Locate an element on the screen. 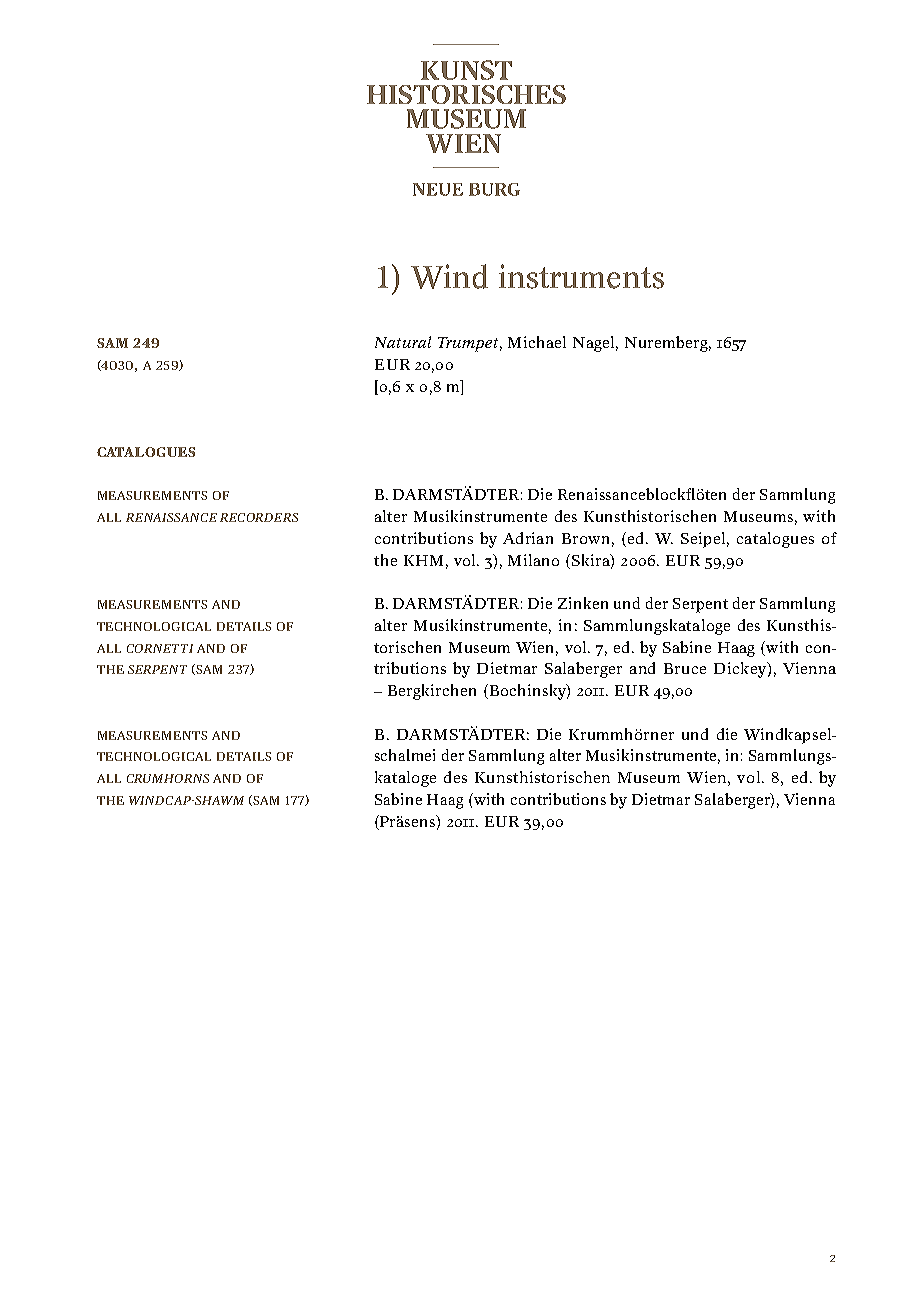 This screenshot has width=924, height=1308. Adrian is located at coordinates (528, 538).
